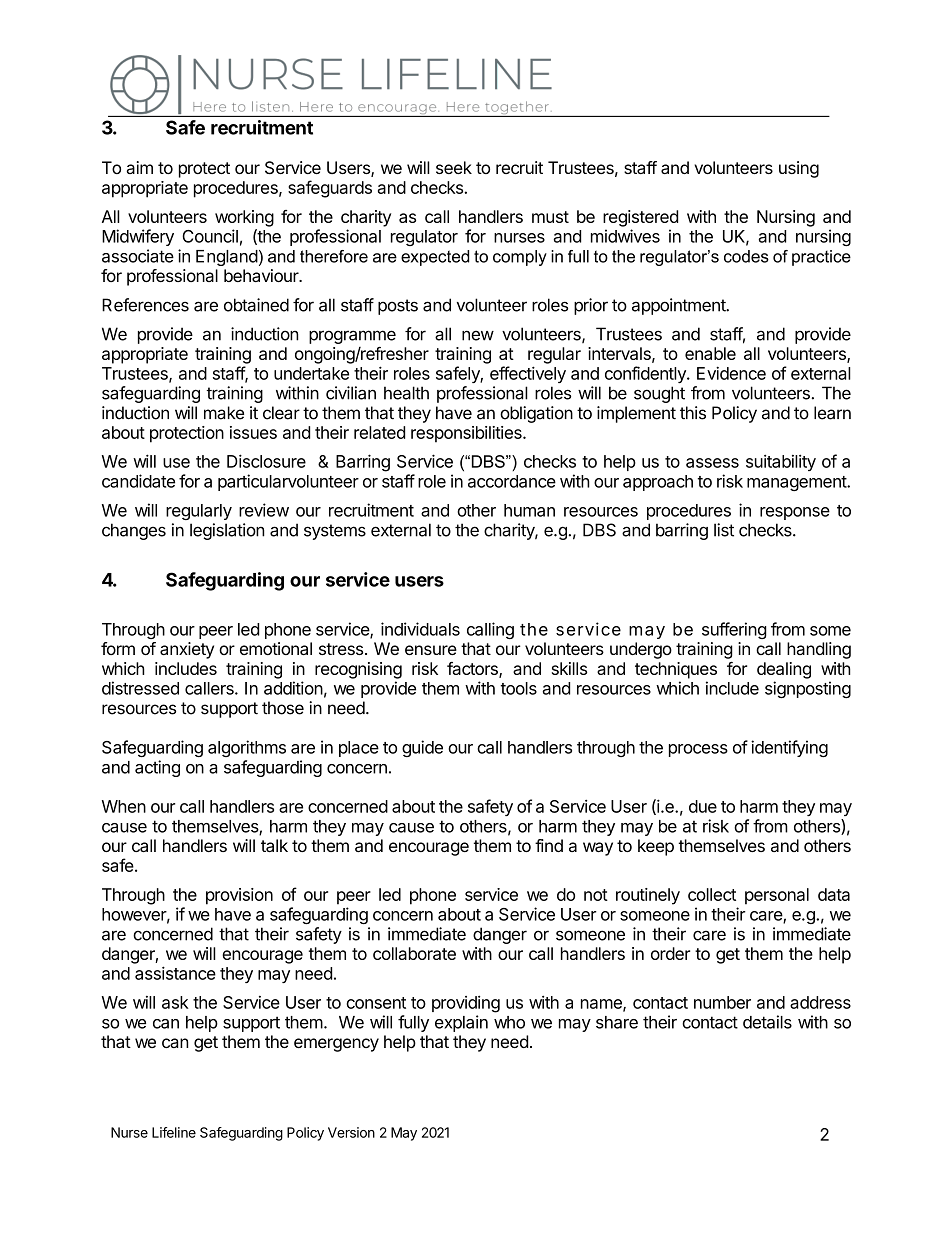  Describe the element at coordinates (795, 513) in the document. I see `response` at that location.
